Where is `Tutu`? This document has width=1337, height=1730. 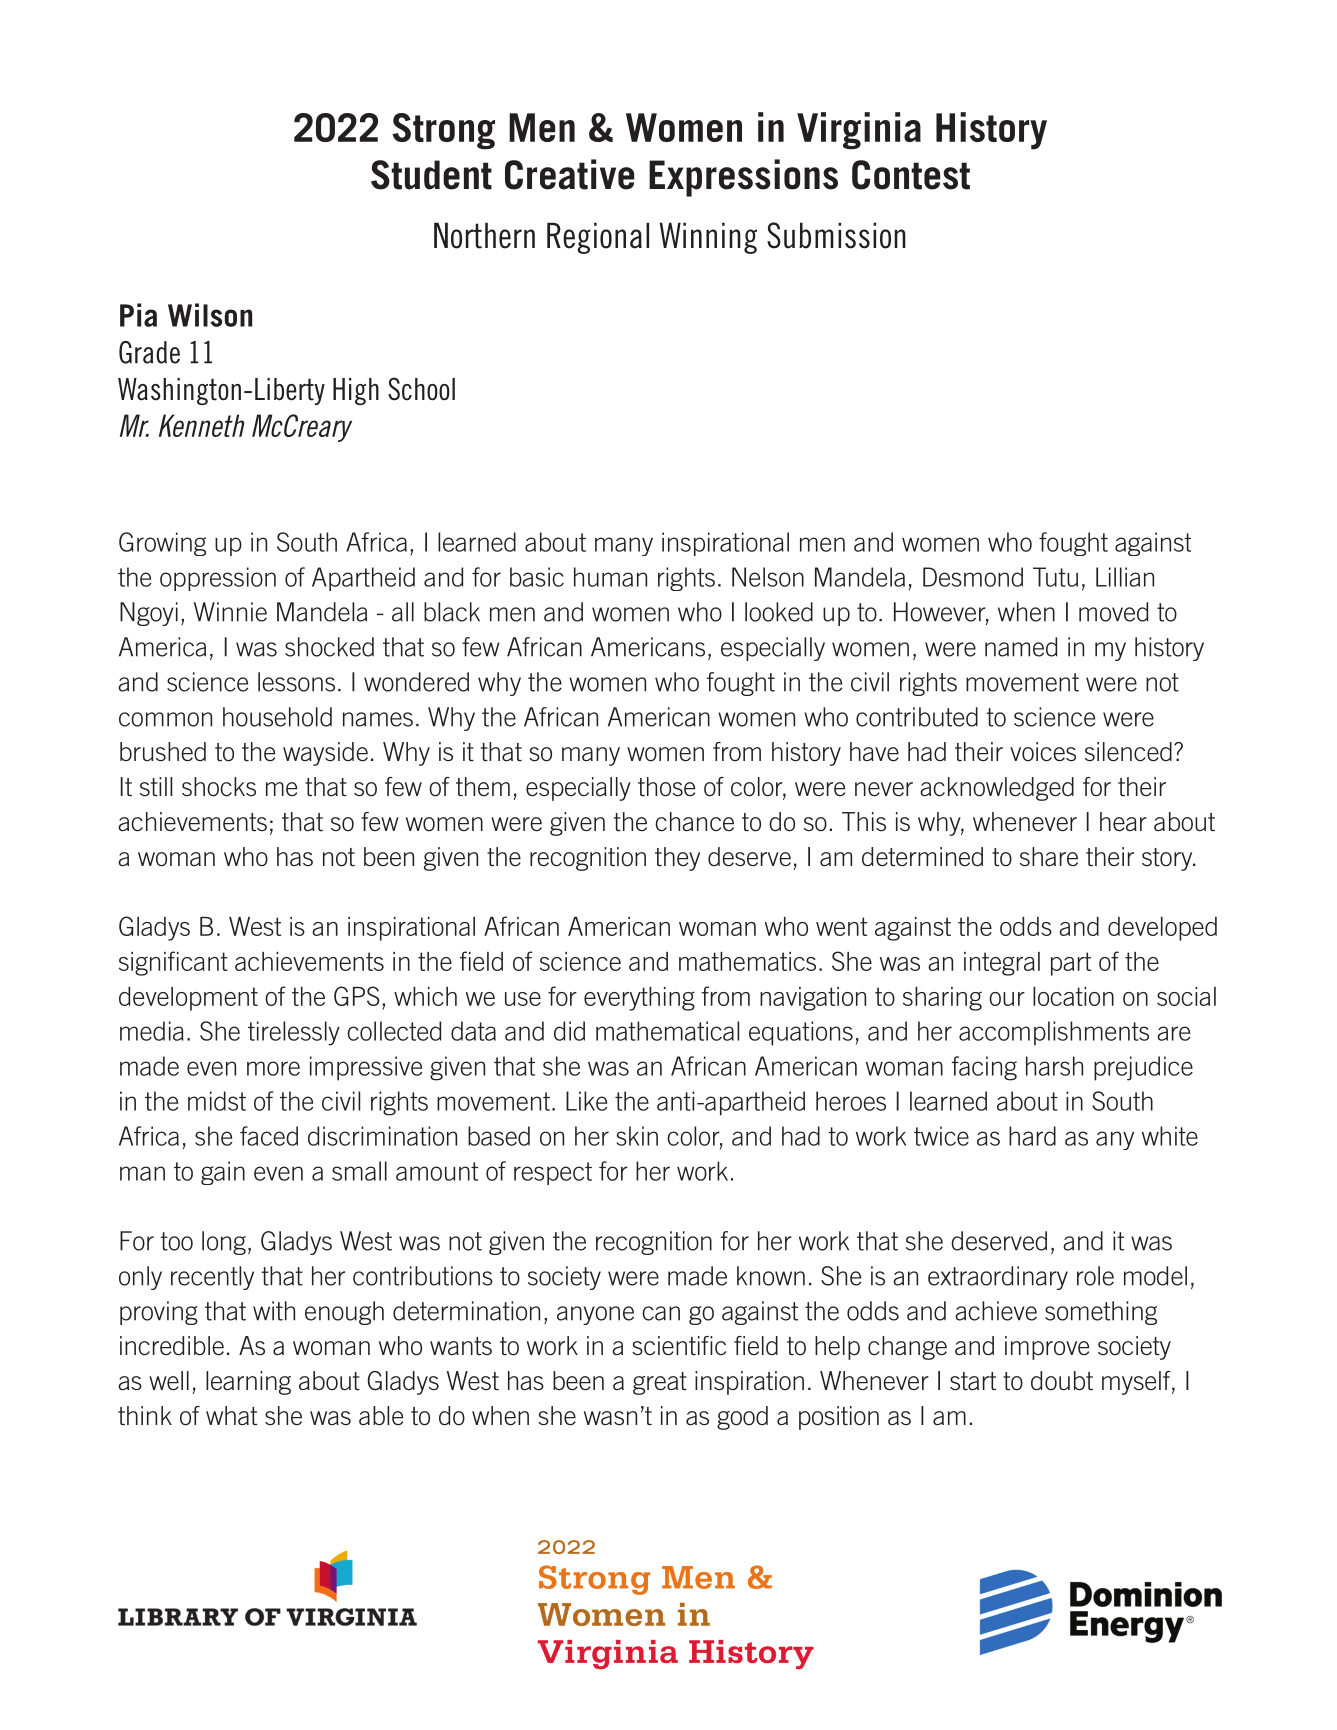 Tutu is located at coordinates (1055, 577).
